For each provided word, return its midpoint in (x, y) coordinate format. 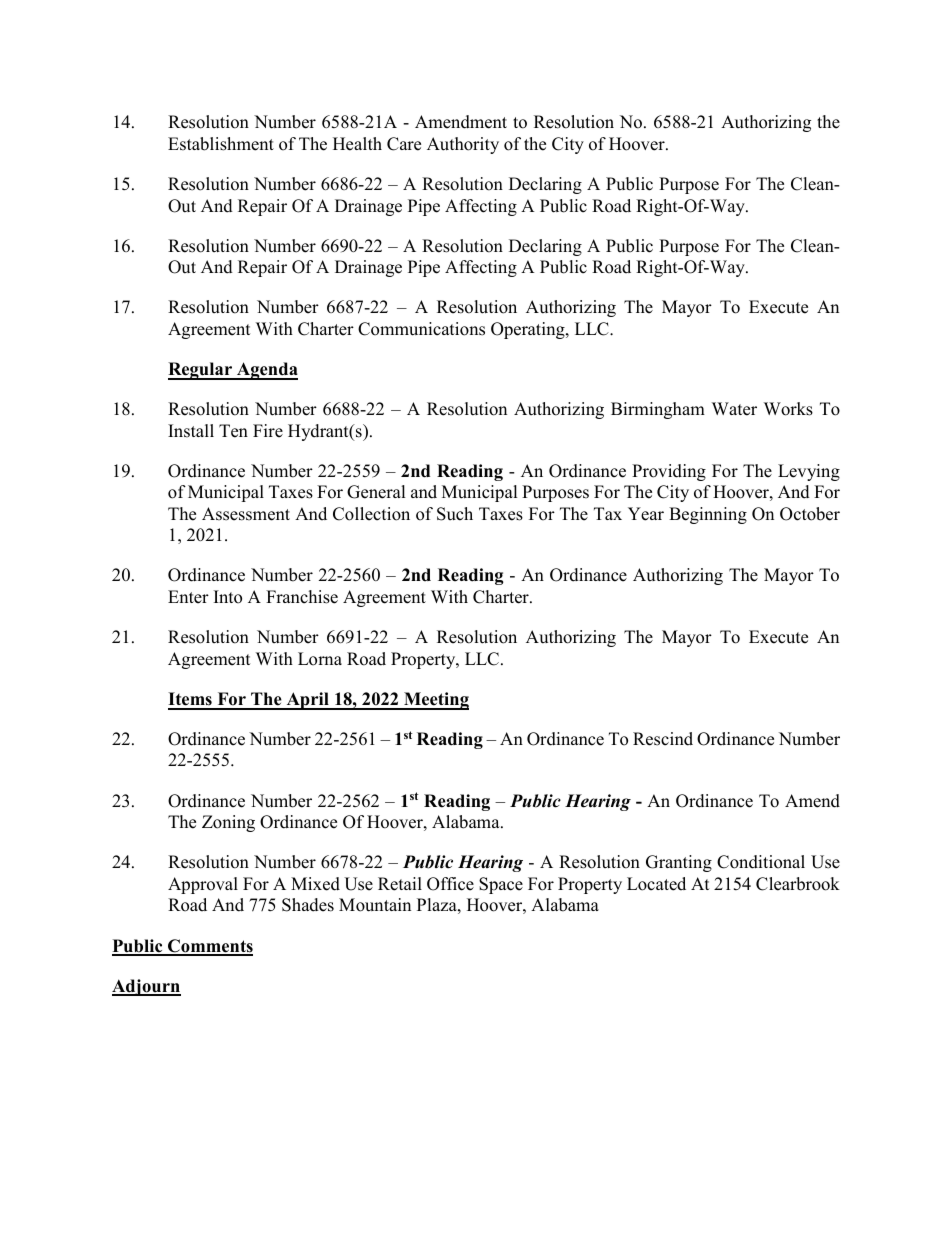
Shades (308, 905)
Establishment (221, 144)
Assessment (246, 514)
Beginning (708, 515)
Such (455, 514)
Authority (463, 145)
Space (501, 885)
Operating (529, 330)
